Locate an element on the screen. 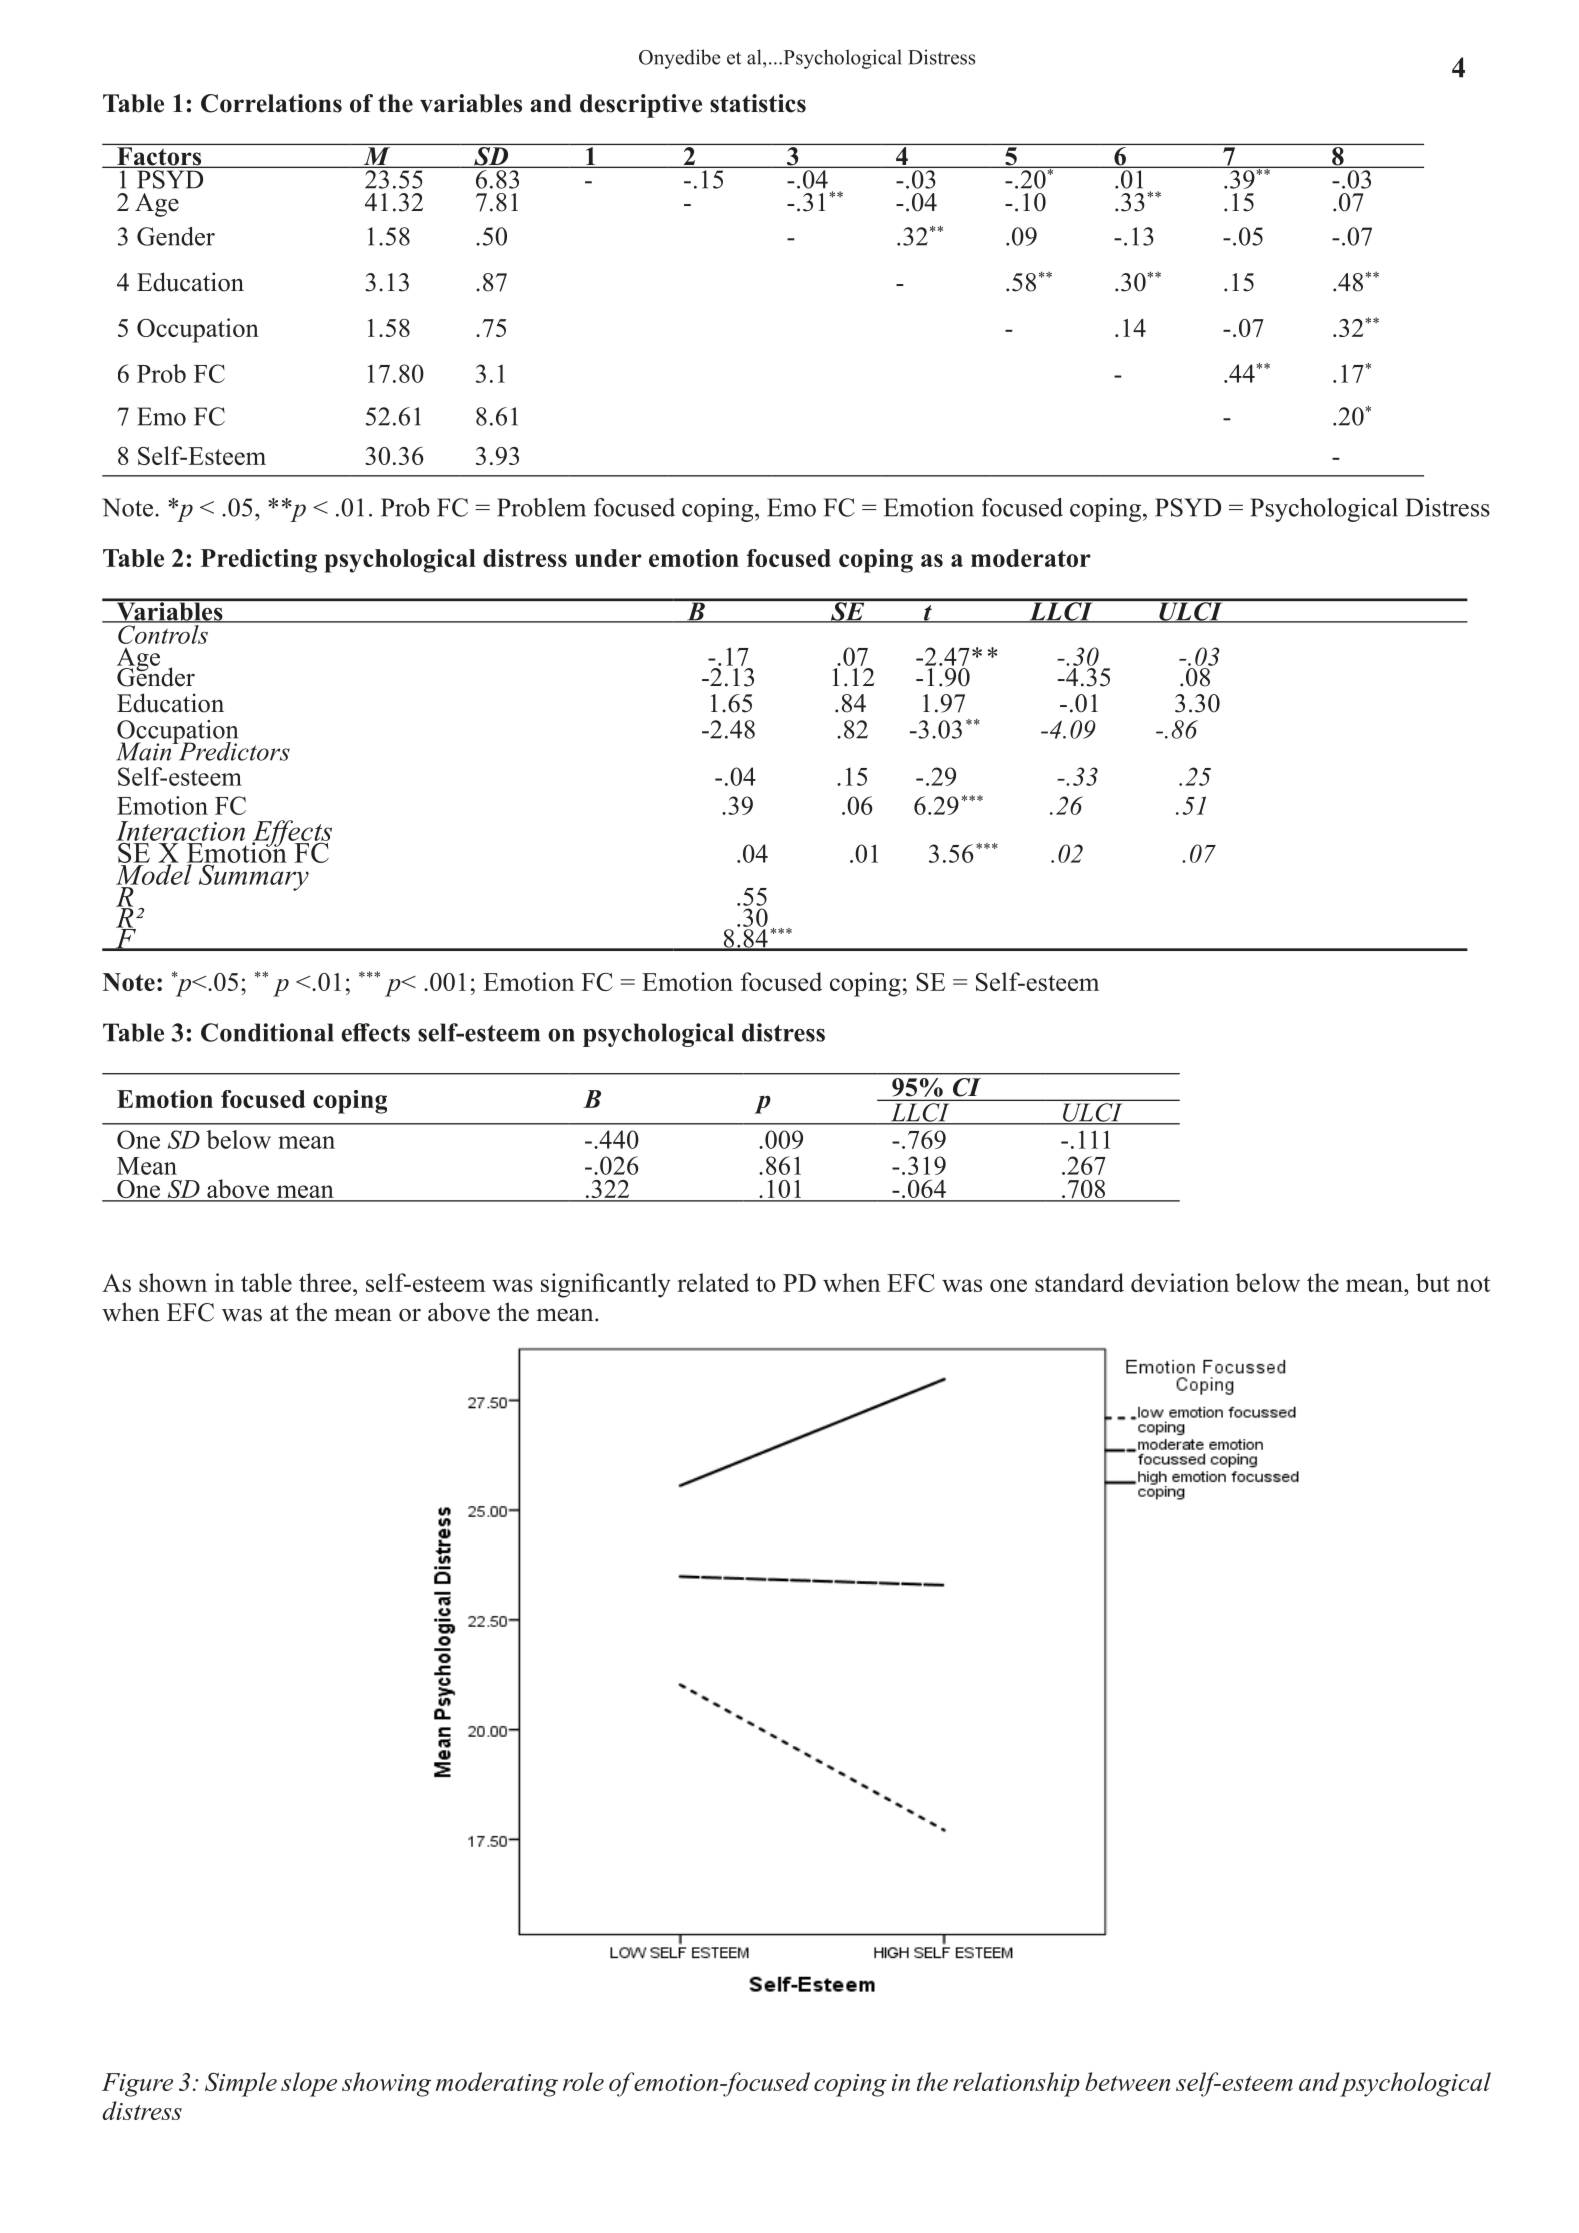 Image resolution: width=1579 pixels, height=2233 pixels. Predicting is located at coordinates (259, 561).
